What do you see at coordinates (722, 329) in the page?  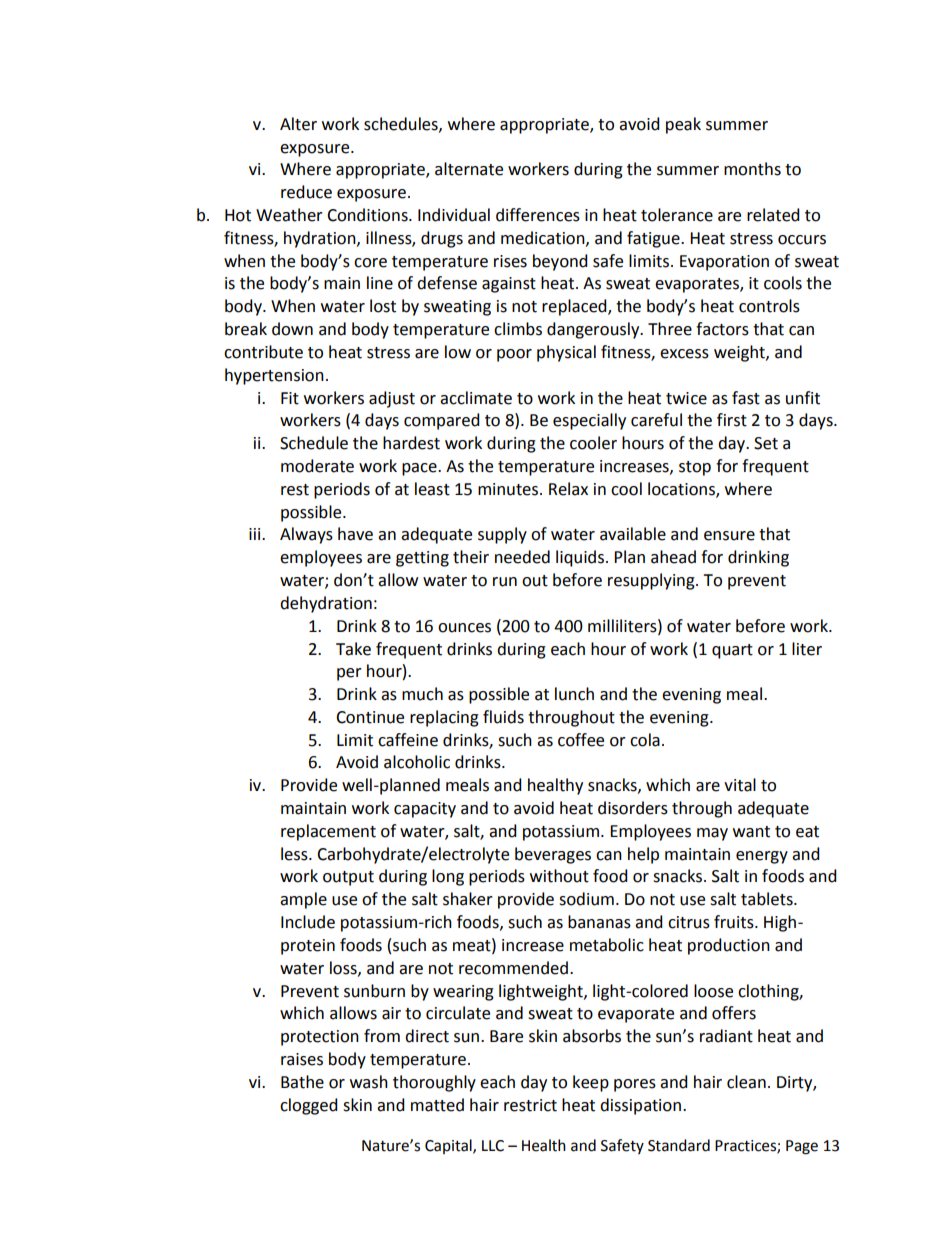 I see `factors` at bounding box center [722, 329].
